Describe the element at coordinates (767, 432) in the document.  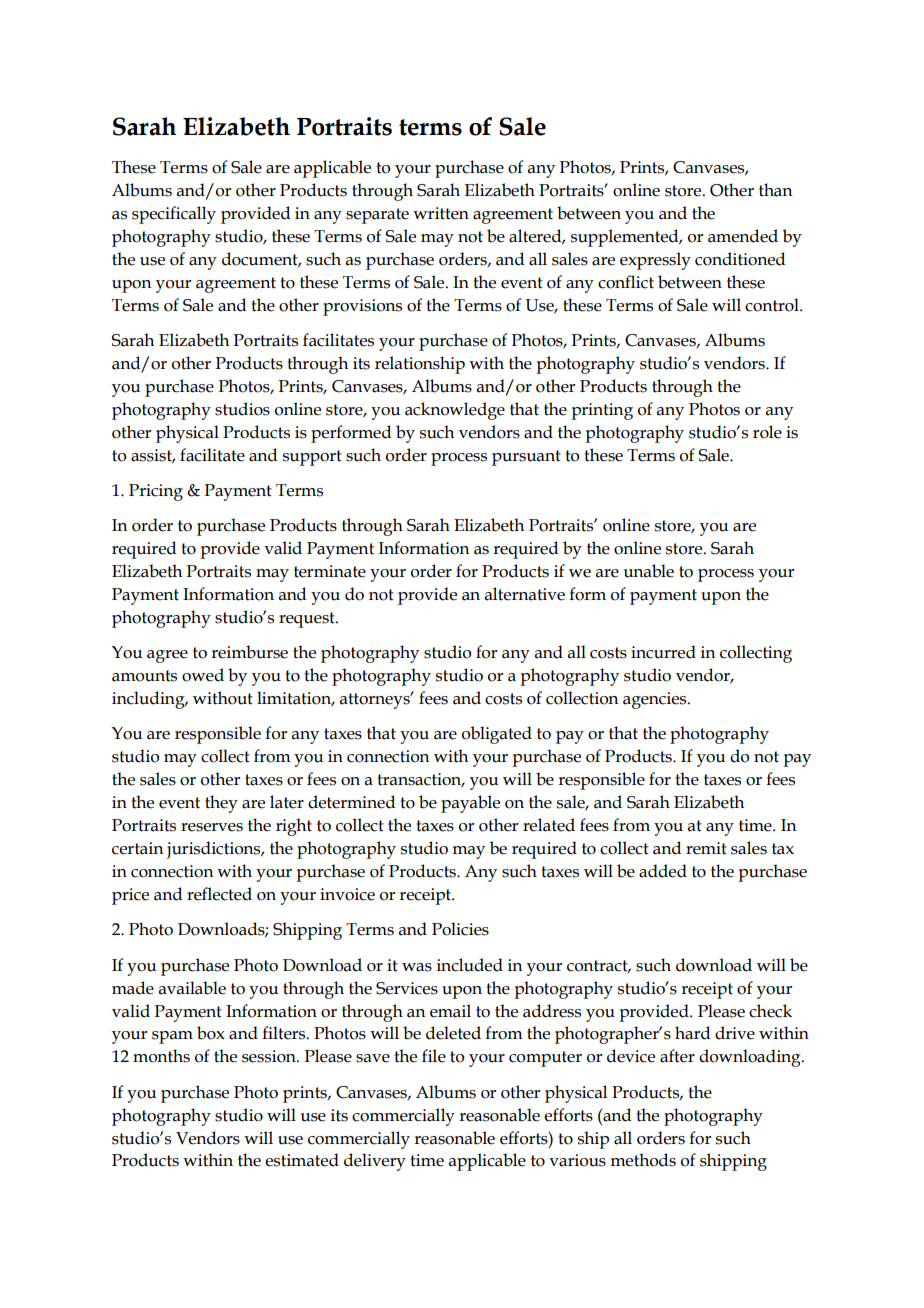
I see `role` at that location.
